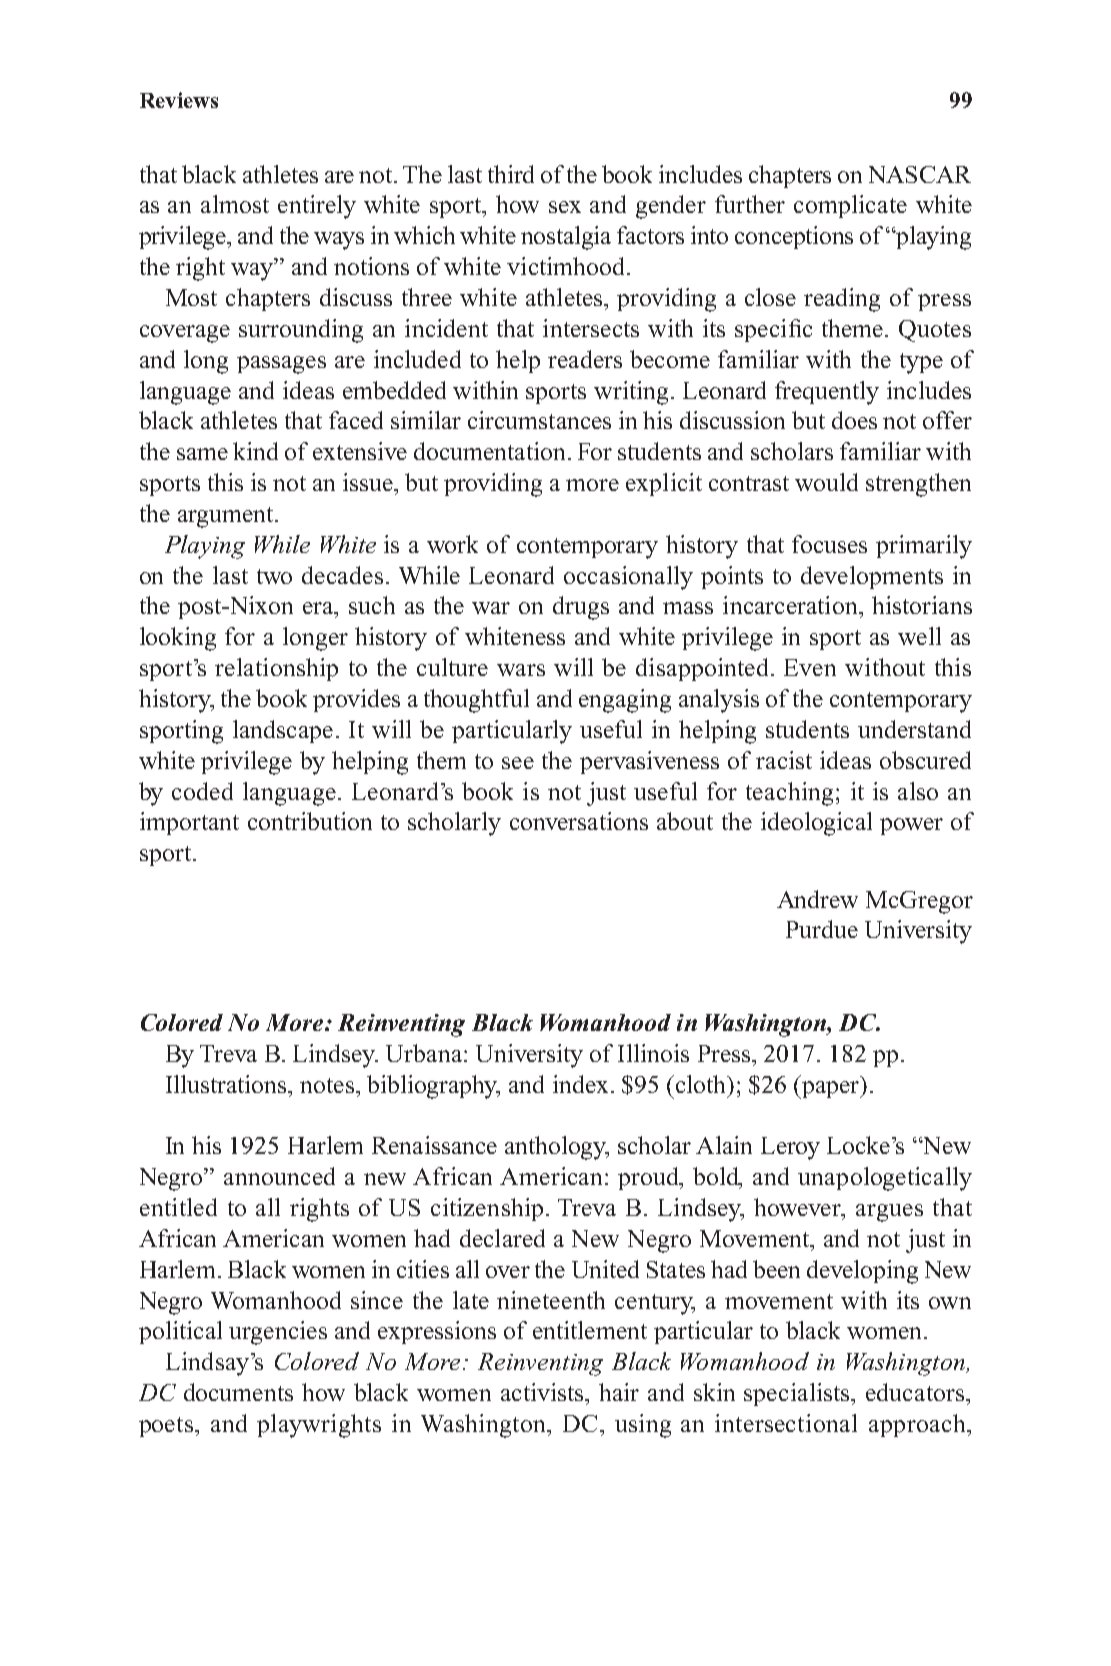  What do you see at coordinates (310, 821) in the screenshot?
I see `contribution` at bounding box center [310, 821].
